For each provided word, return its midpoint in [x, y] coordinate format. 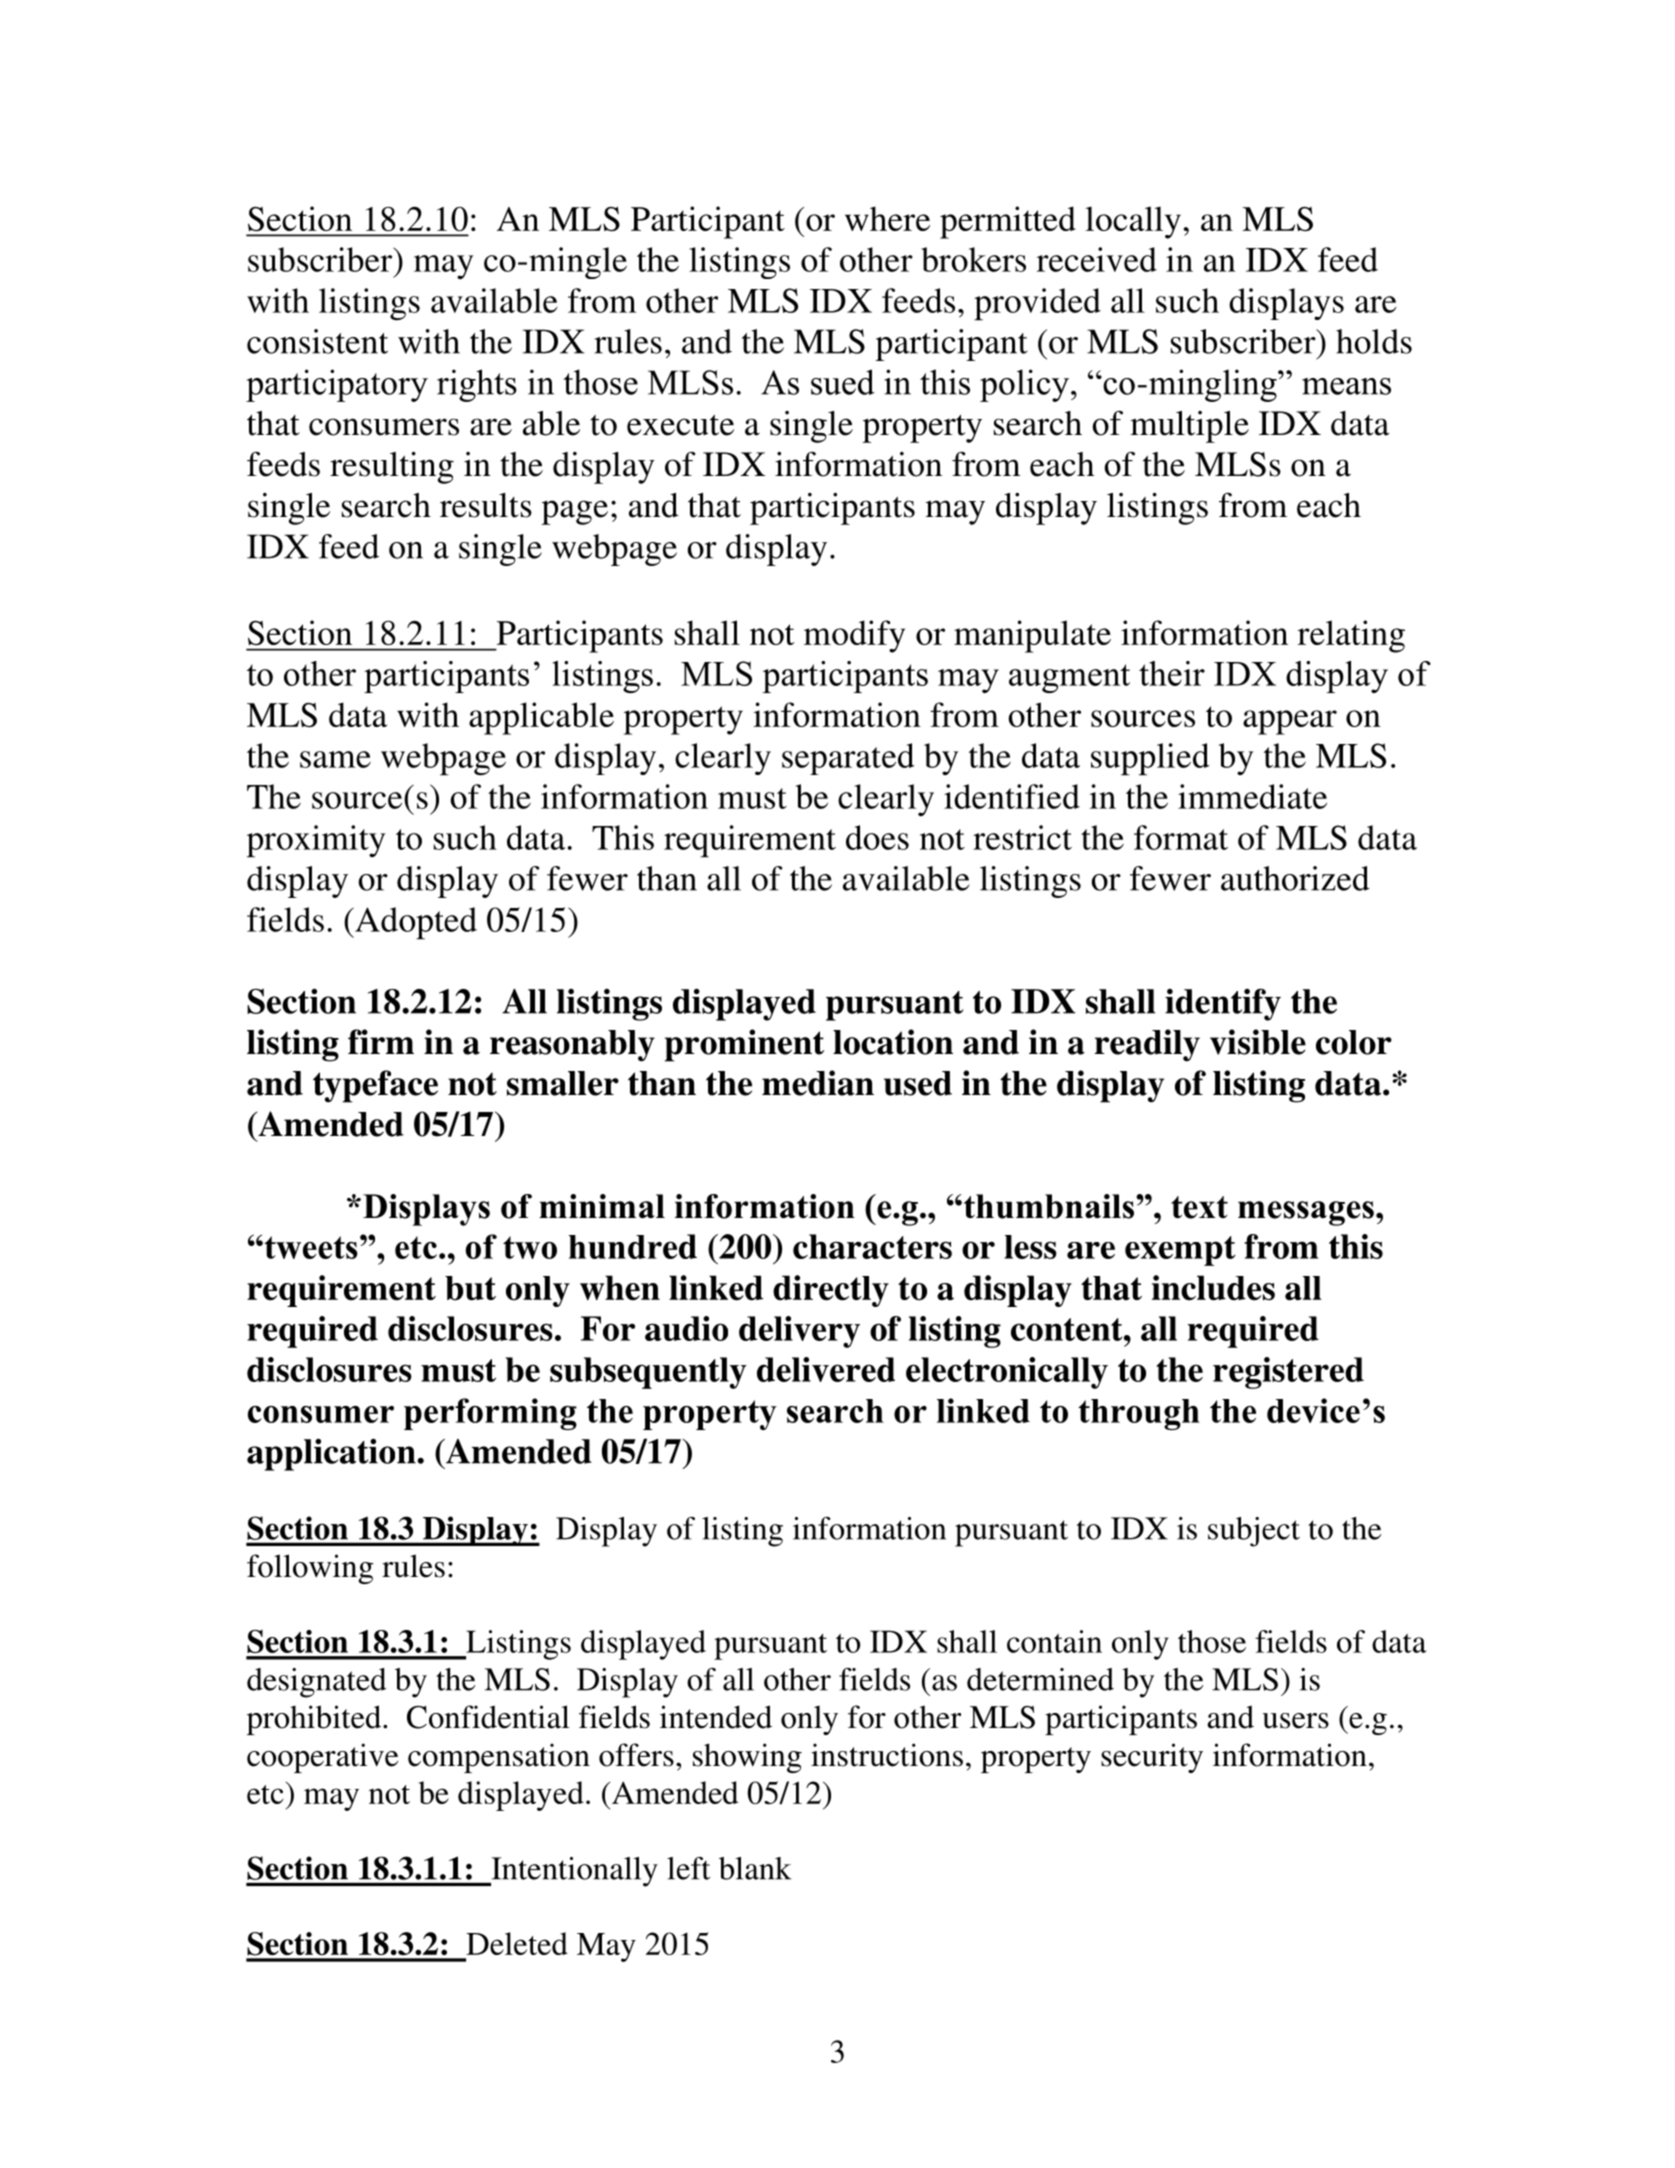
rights [477, 385]
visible [1258, 1042]
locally [1133, 222]
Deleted [517, 1943]
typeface [375, 1086]
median [818, 1083]
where [887, 218]
